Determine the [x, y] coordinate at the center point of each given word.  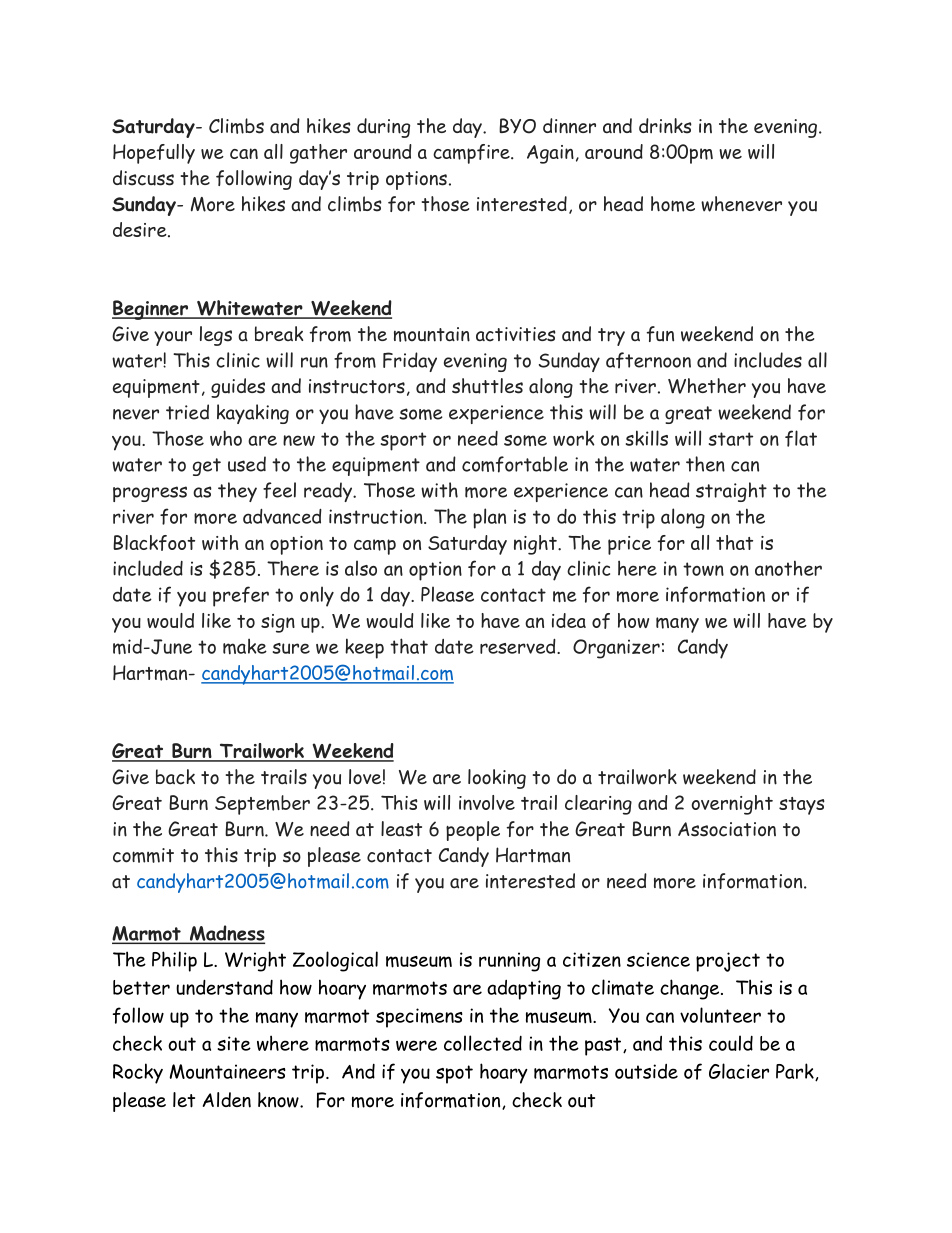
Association [727, 829]
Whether [707, 386]
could [731, 1043]
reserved [519, 646]
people [473, 831]
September [262, 805]
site [234, 1043]
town [703, 569]
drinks [665, 126]
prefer [241, 596]
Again [550, 154]
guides [238, 388]
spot [454, 1074]
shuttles [487, 386]
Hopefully [154, 154]
